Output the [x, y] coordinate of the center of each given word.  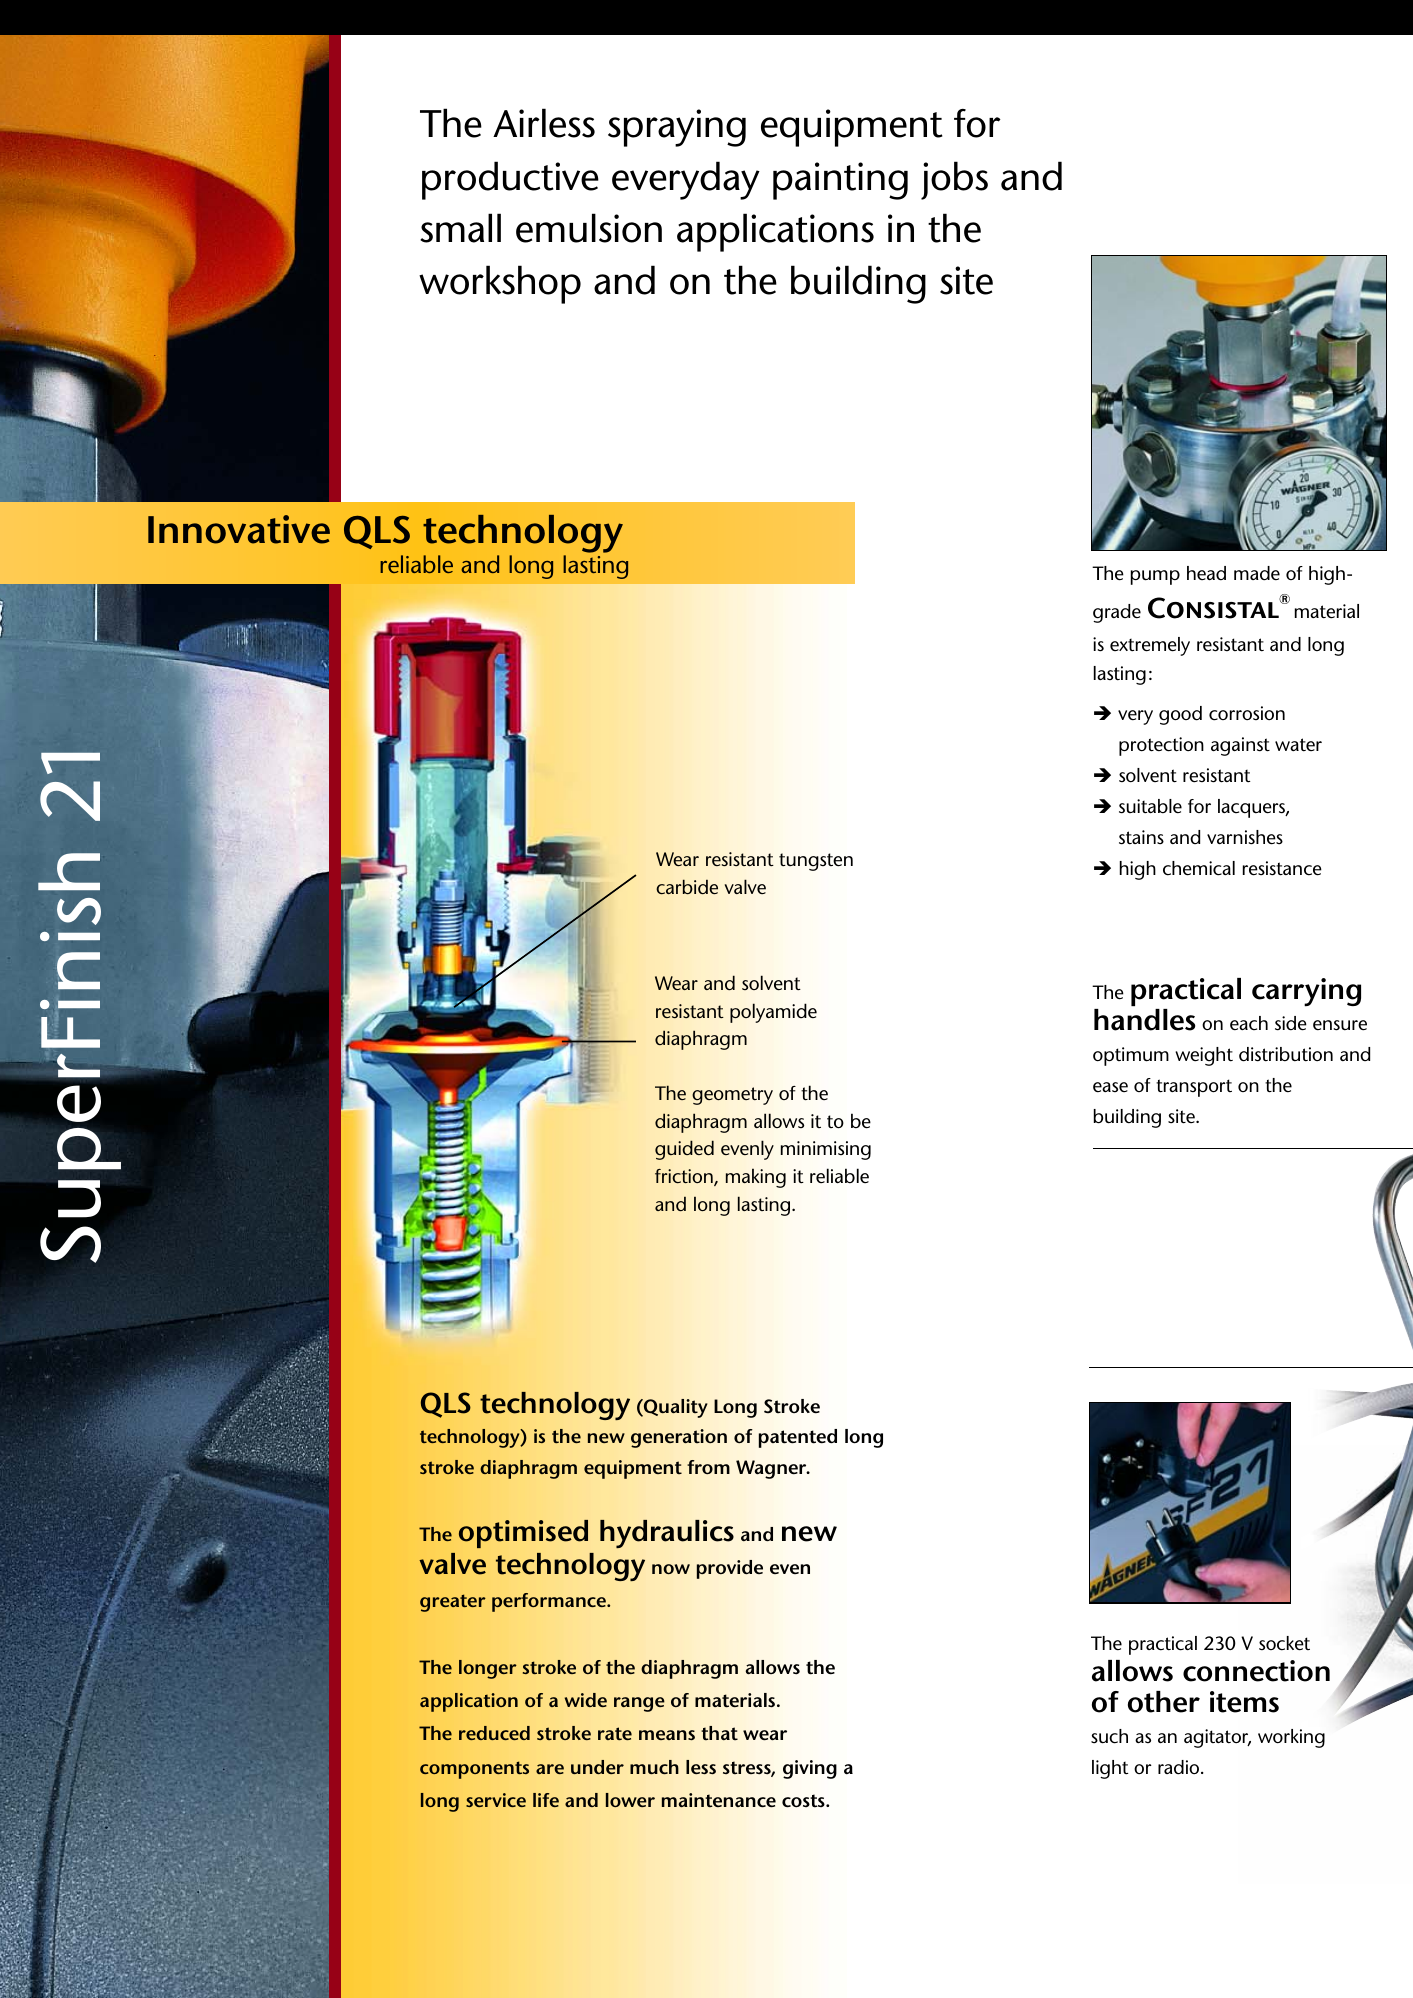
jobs [954, 180]
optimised [523, 1534]
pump [1155, 577]
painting [840, 181]
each [1249, 1023]
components [474, 1770]
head [1206, 573]
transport [1194, 1088]
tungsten [816, 862]
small [460, 228]
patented [797, 1438]
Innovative [239, 529]
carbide [687, 887]
